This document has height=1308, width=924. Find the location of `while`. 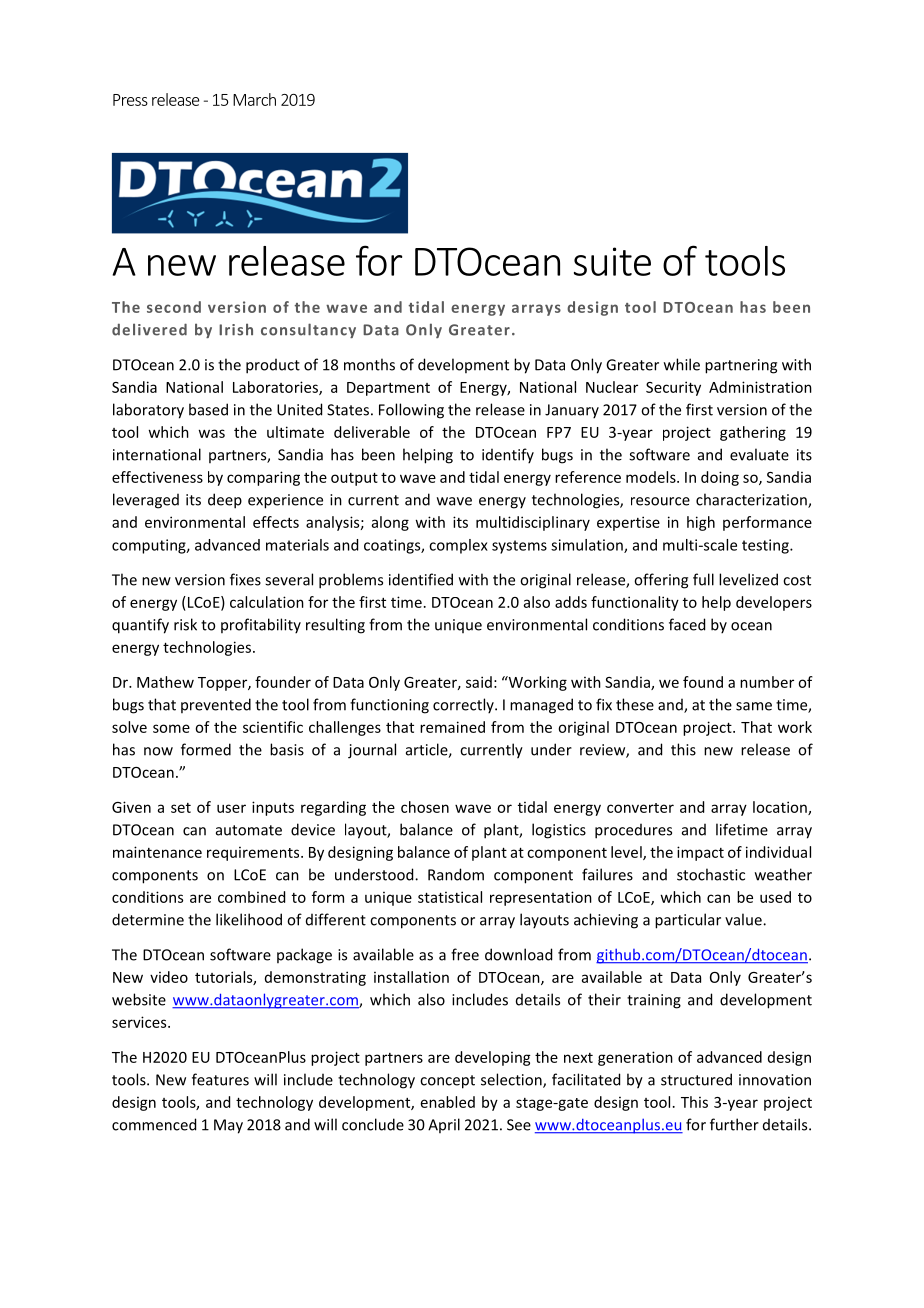

while is located at coordinates (682, 364).
